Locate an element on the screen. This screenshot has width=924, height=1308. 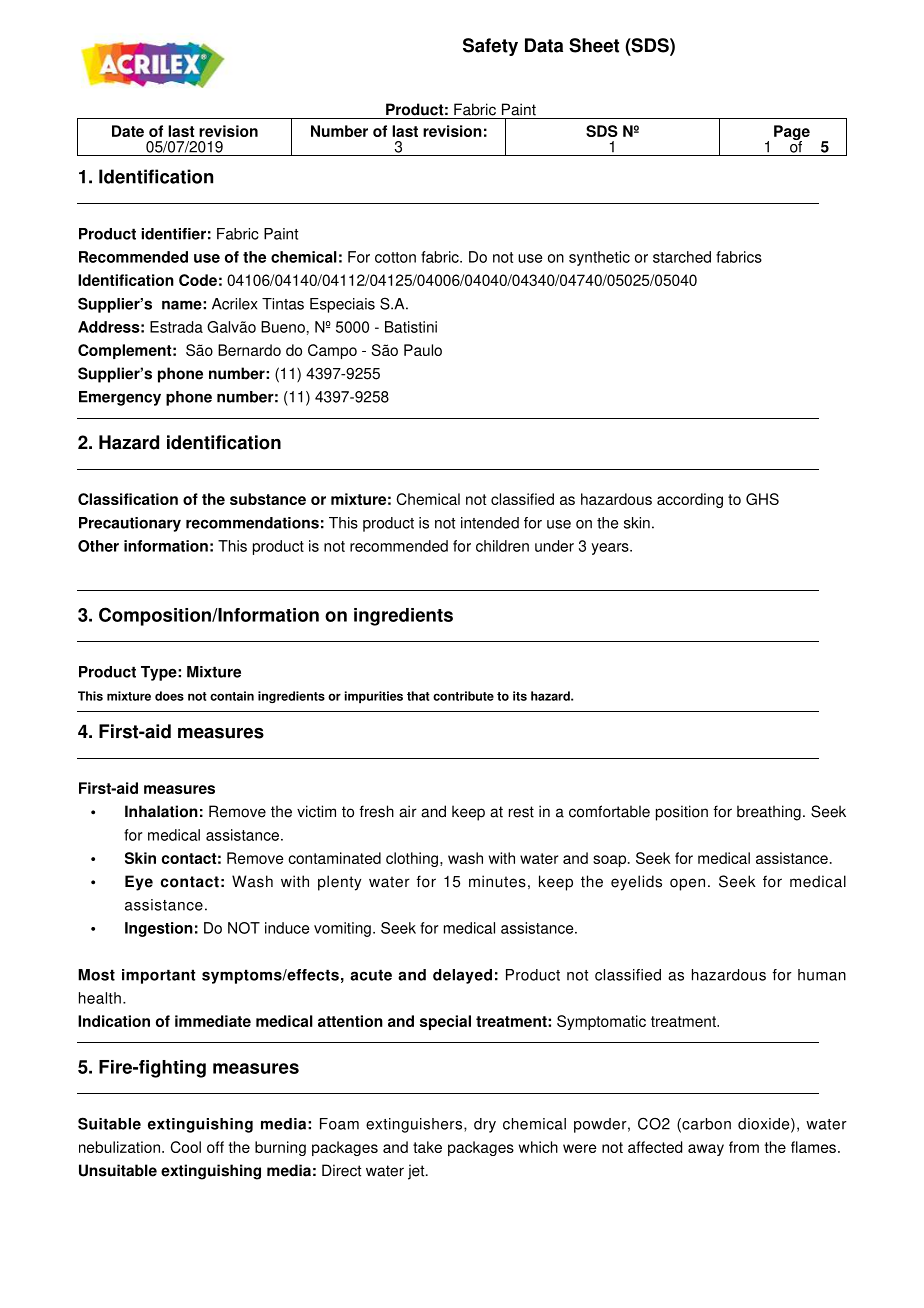
GHS is located at coordinates (762, 499).
